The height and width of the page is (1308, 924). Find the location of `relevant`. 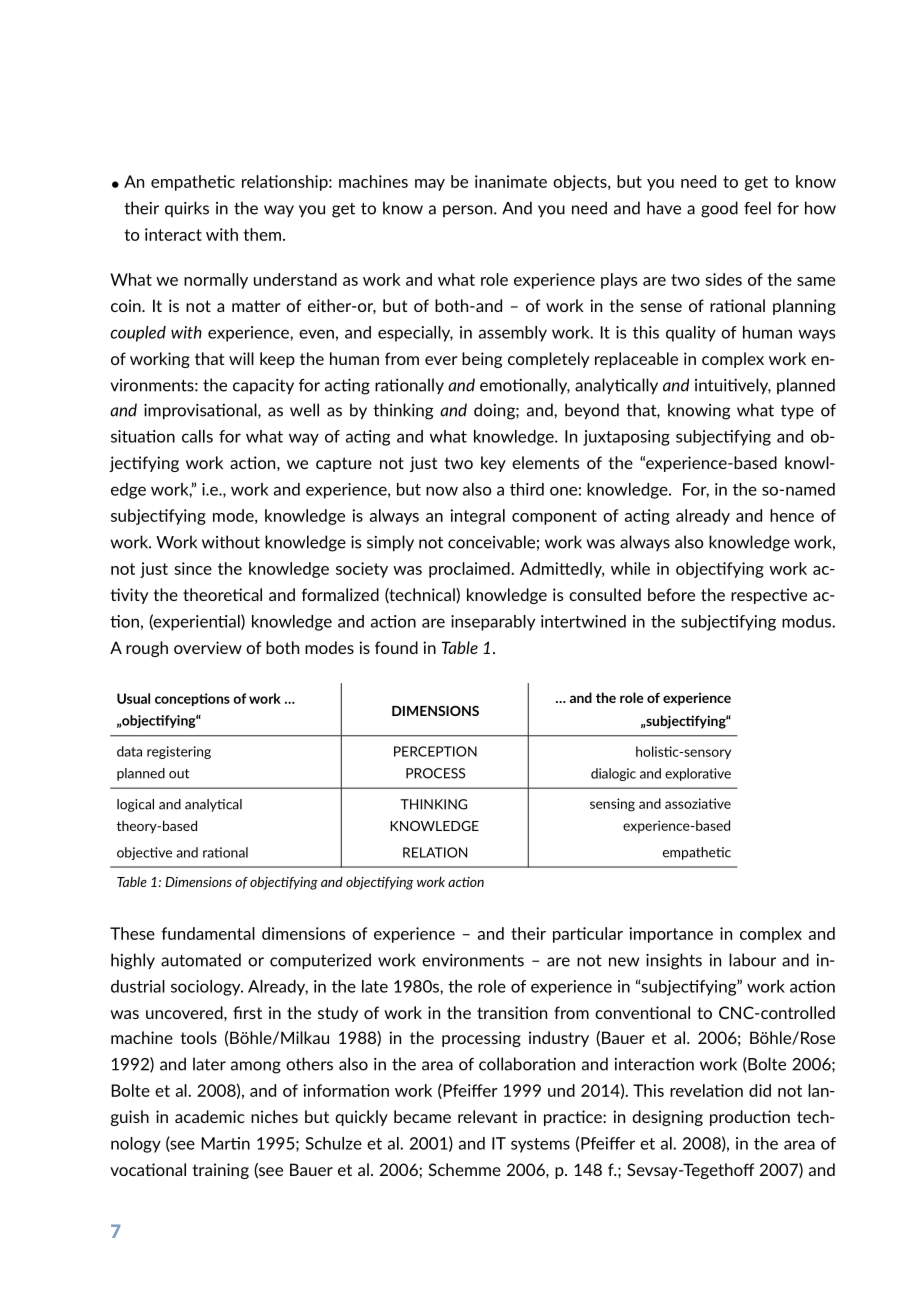

relevant is located at coordinates (487, 1116).
